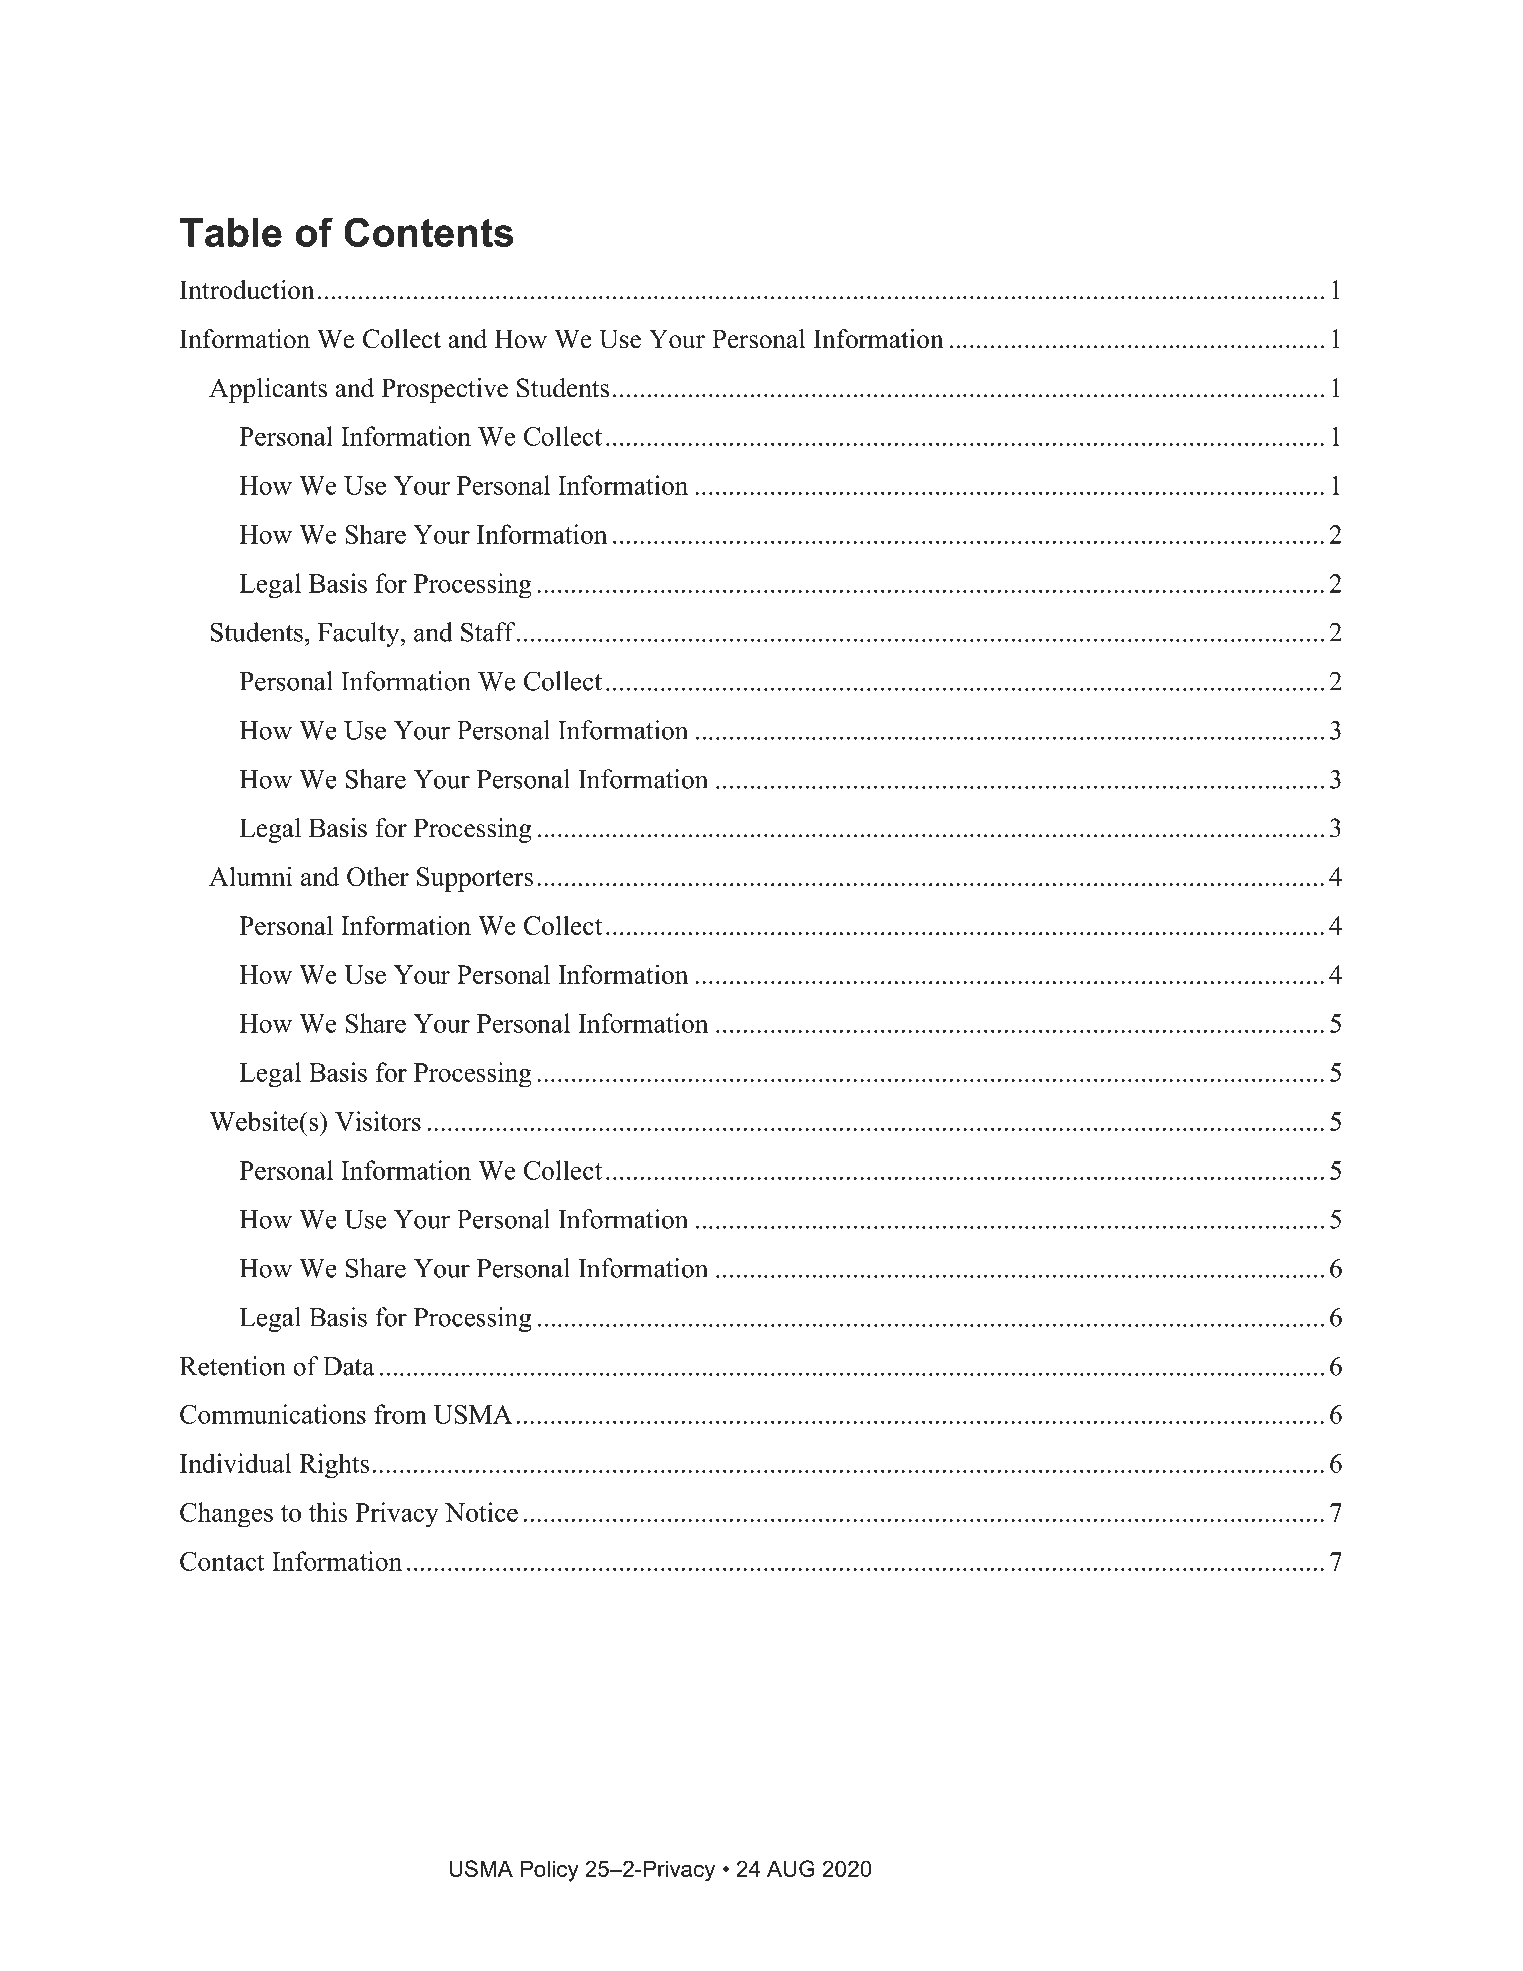 Image resolution: width=1523 pixels, height=1971 pixels. What do you see at coordinates (247, 290) in the page?
I see `Introduction` at bounding box center [247, 290].
